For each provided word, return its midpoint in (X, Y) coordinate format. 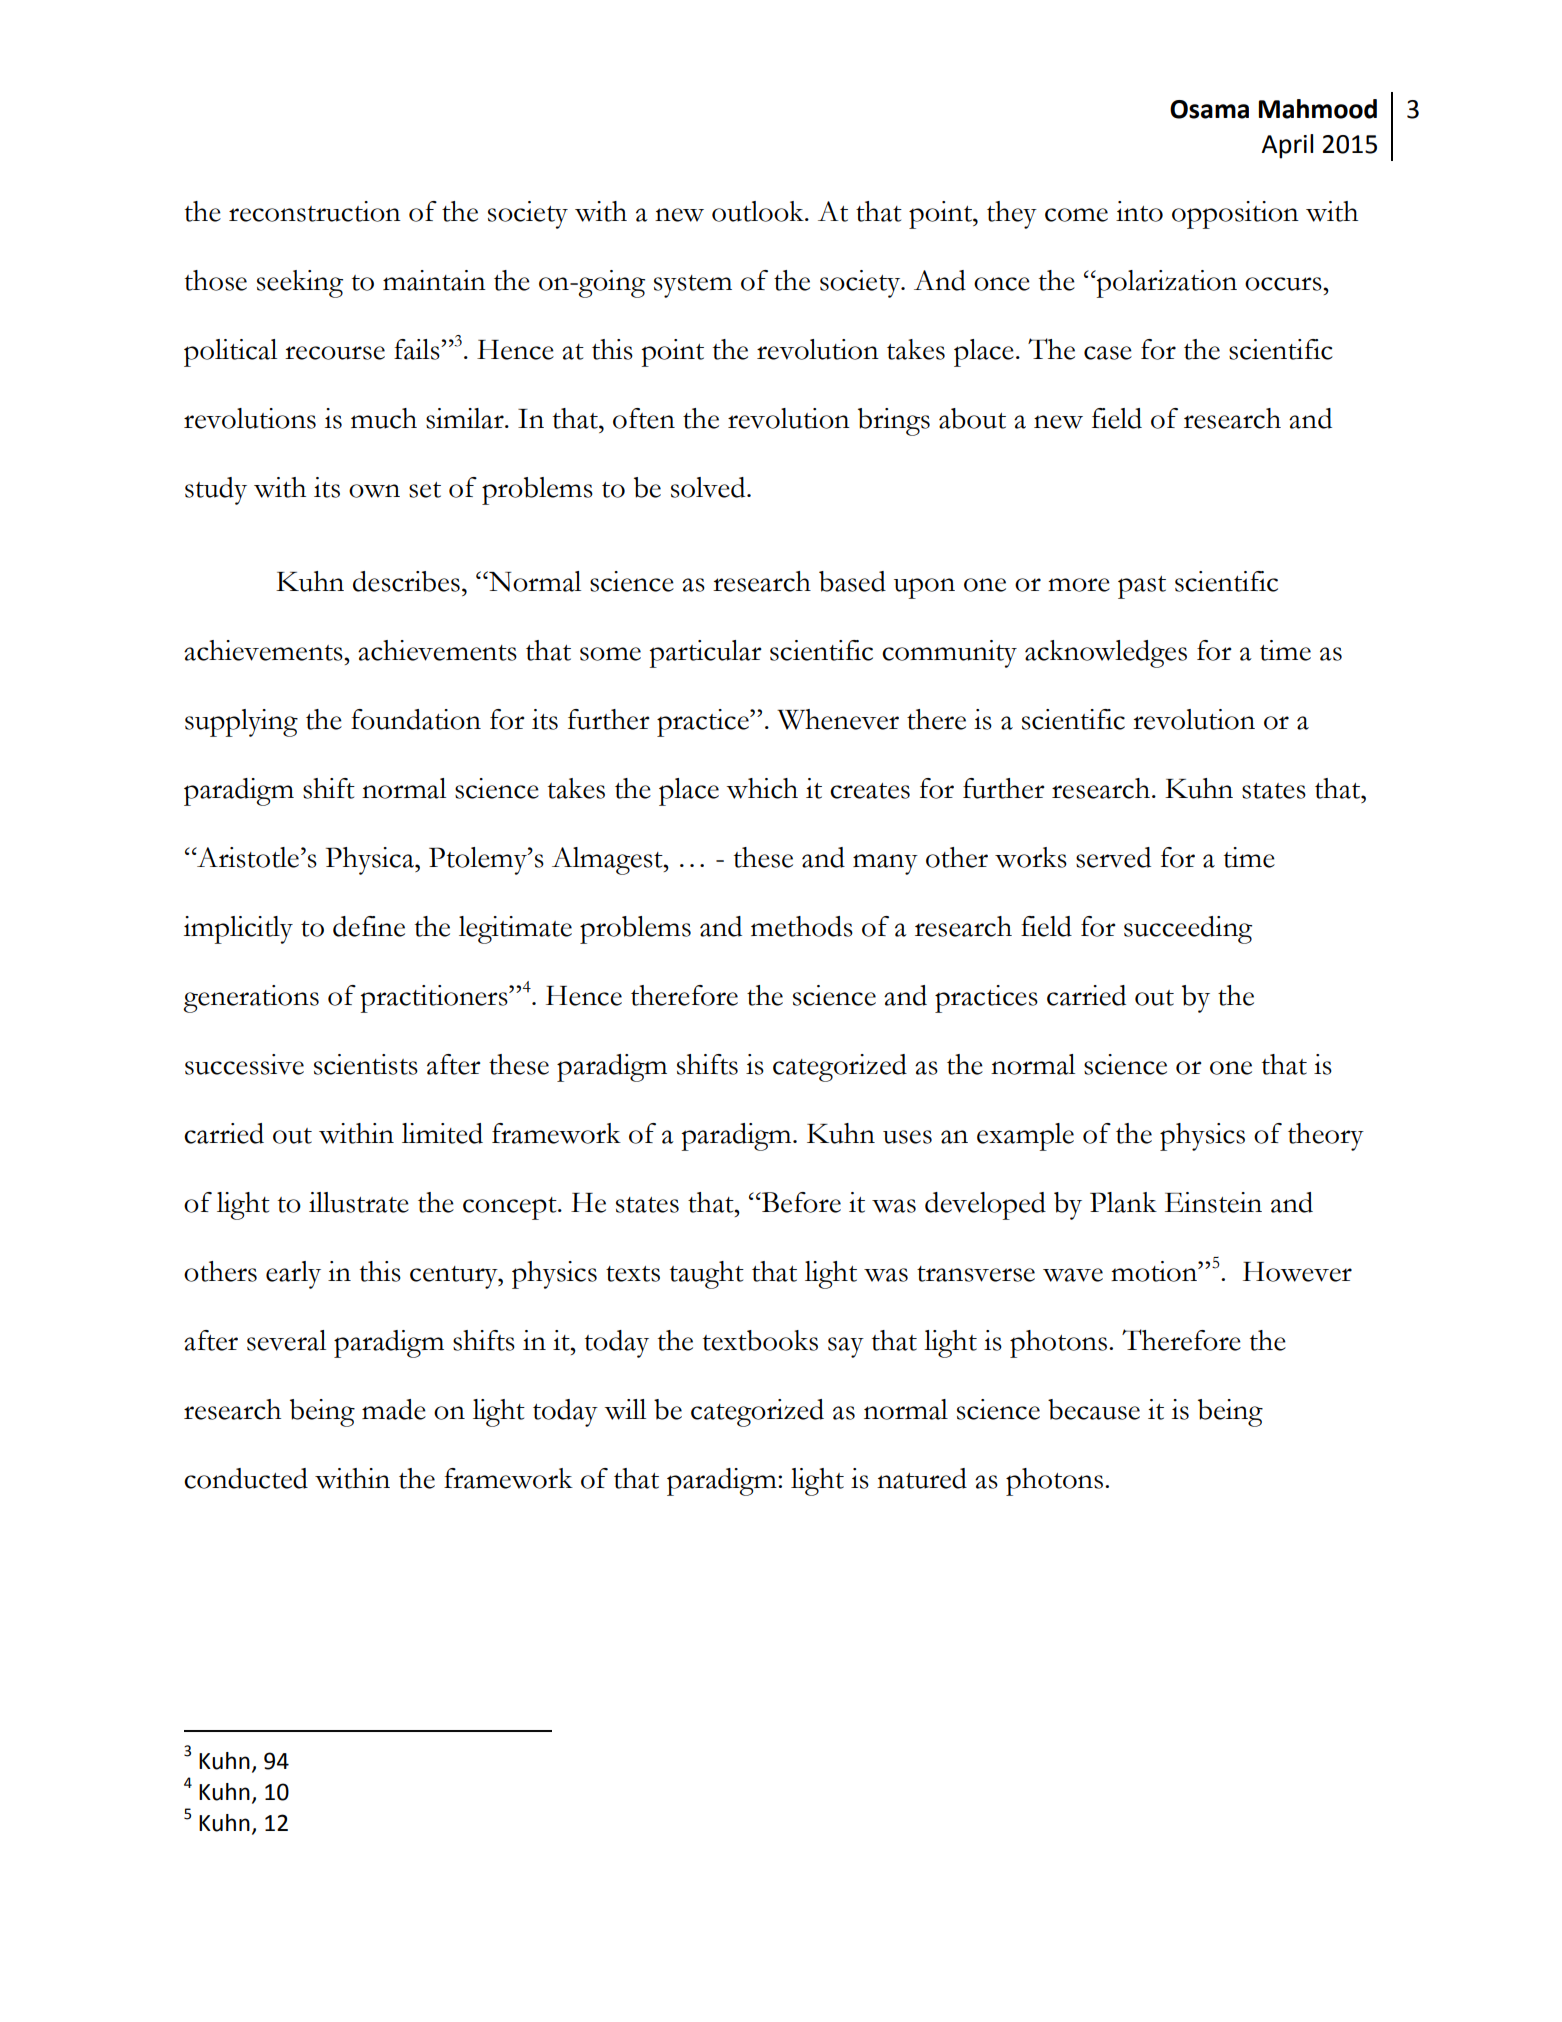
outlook (759, 211)
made (394, 1409)
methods (802, 926)
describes (406, 581)
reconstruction (315, 211)
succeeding (1188, 930)
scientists (366, 1064)
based (852, 581)
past (1142, 587)
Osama (1209, 109)
